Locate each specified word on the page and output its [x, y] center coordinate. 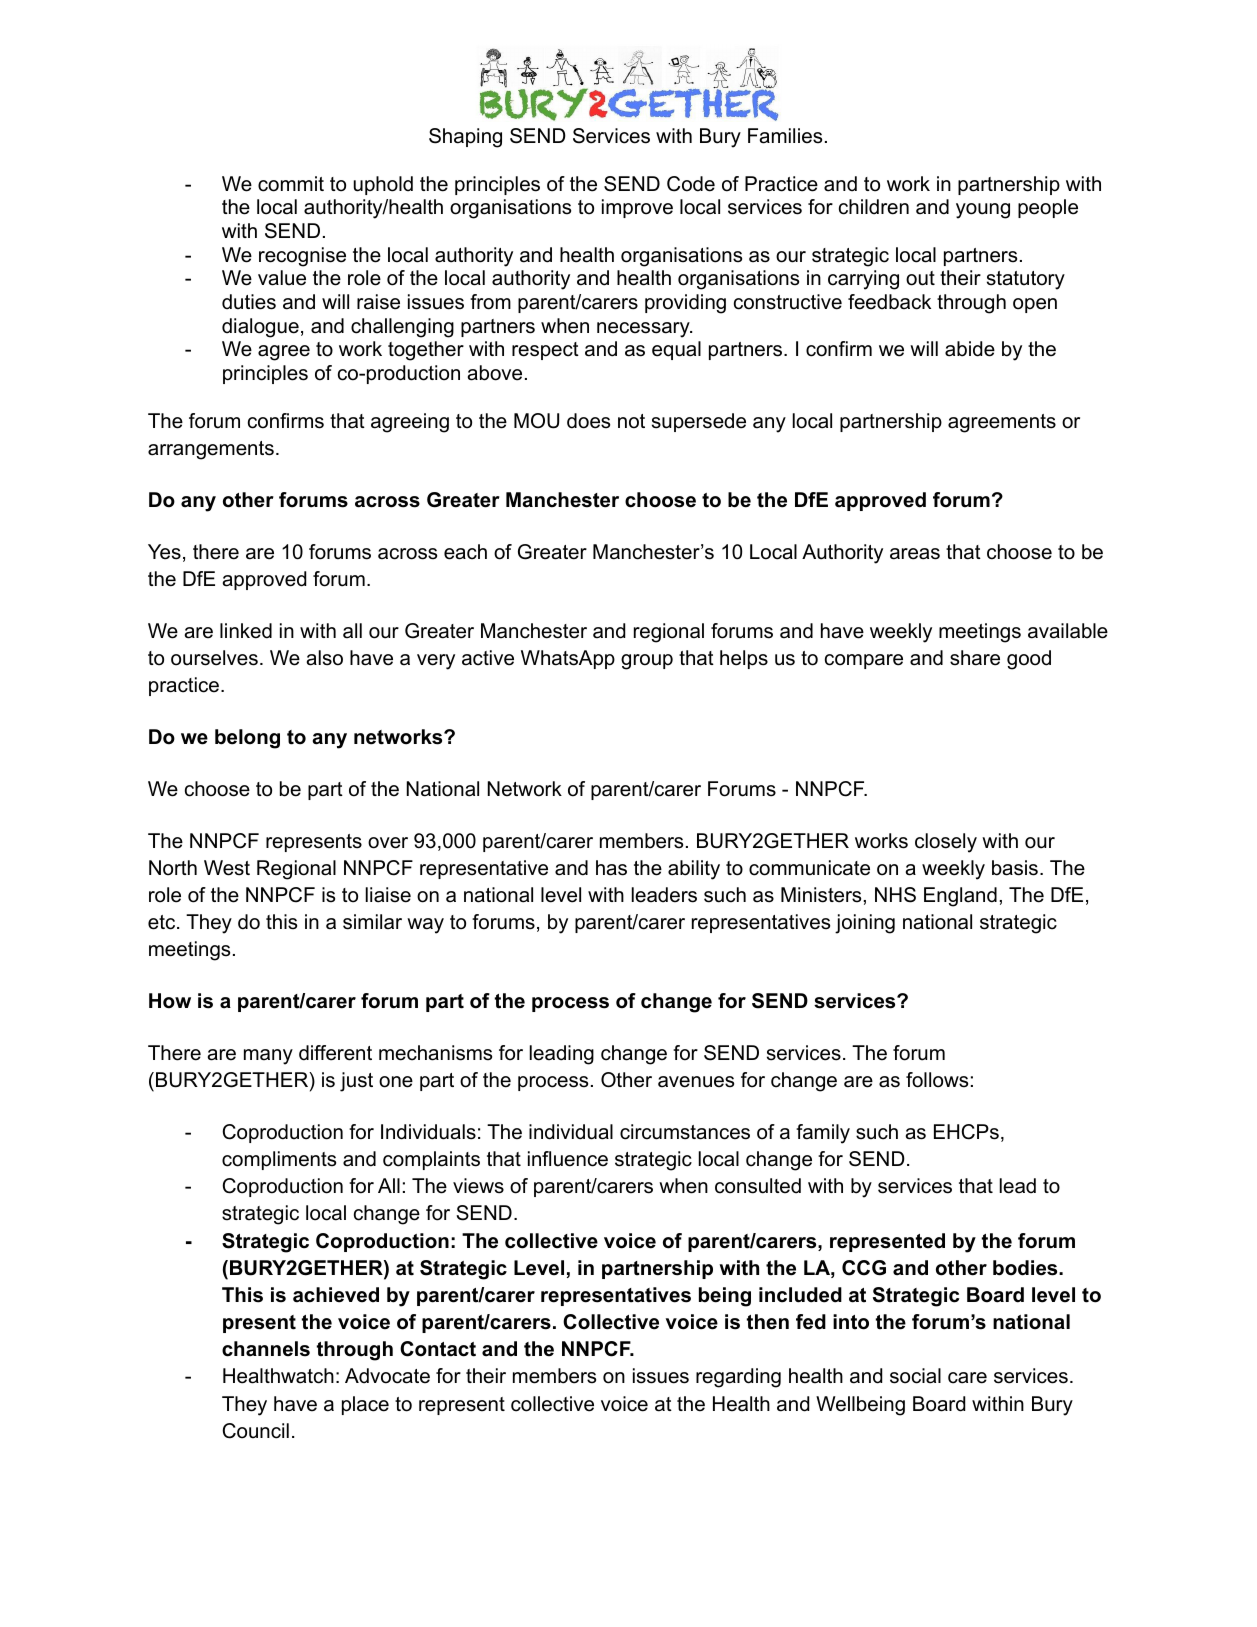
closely [946, 843]
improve [637, 208]
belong [247, 739]
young [983, 211]
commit [291, 184]
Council [255, 1431]
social [915, 1376]
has [611, 868]
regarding [738, 1378]
